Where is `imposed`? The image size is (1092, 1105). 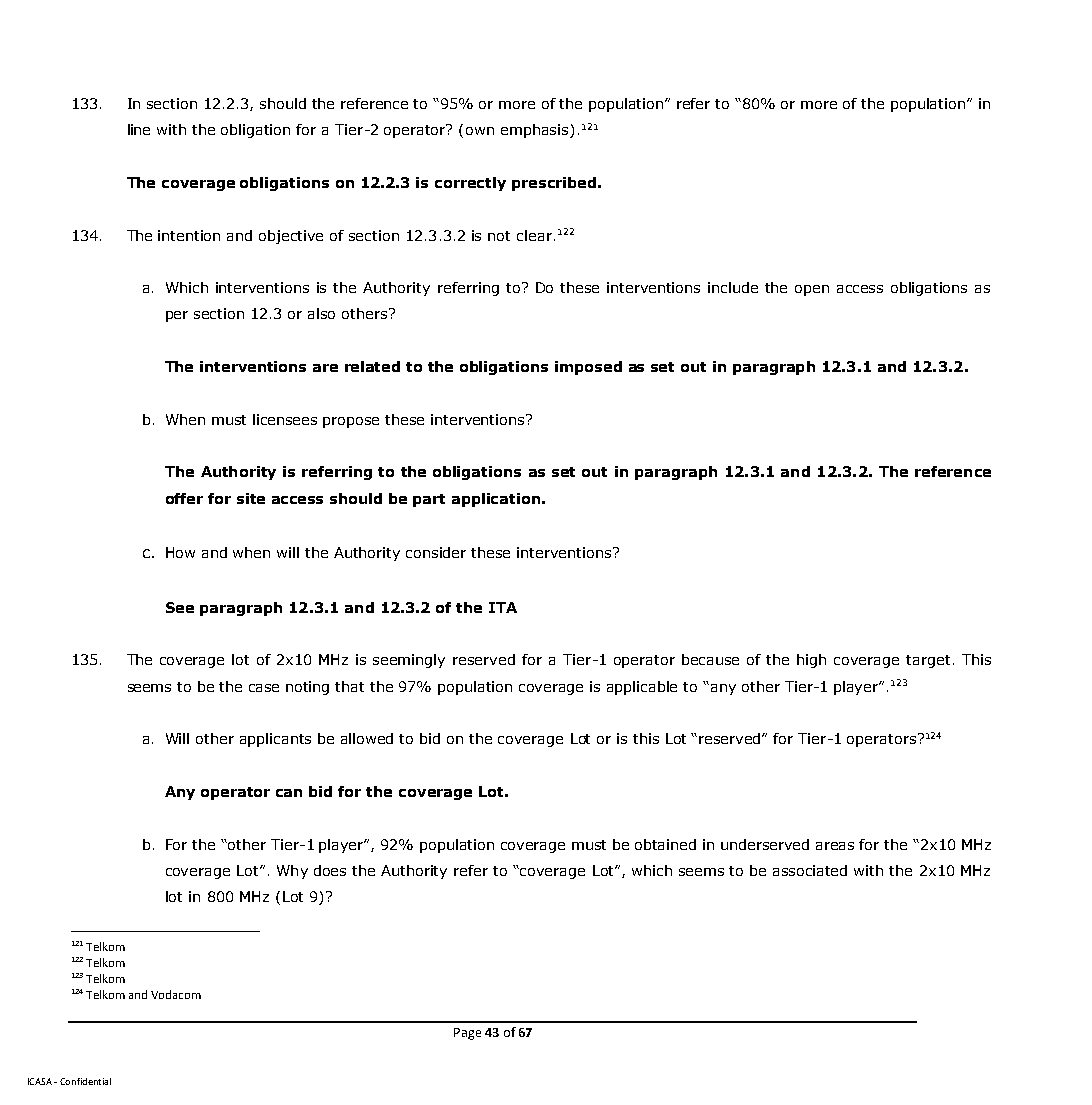
imposed is located at coordinates (588, 368).
